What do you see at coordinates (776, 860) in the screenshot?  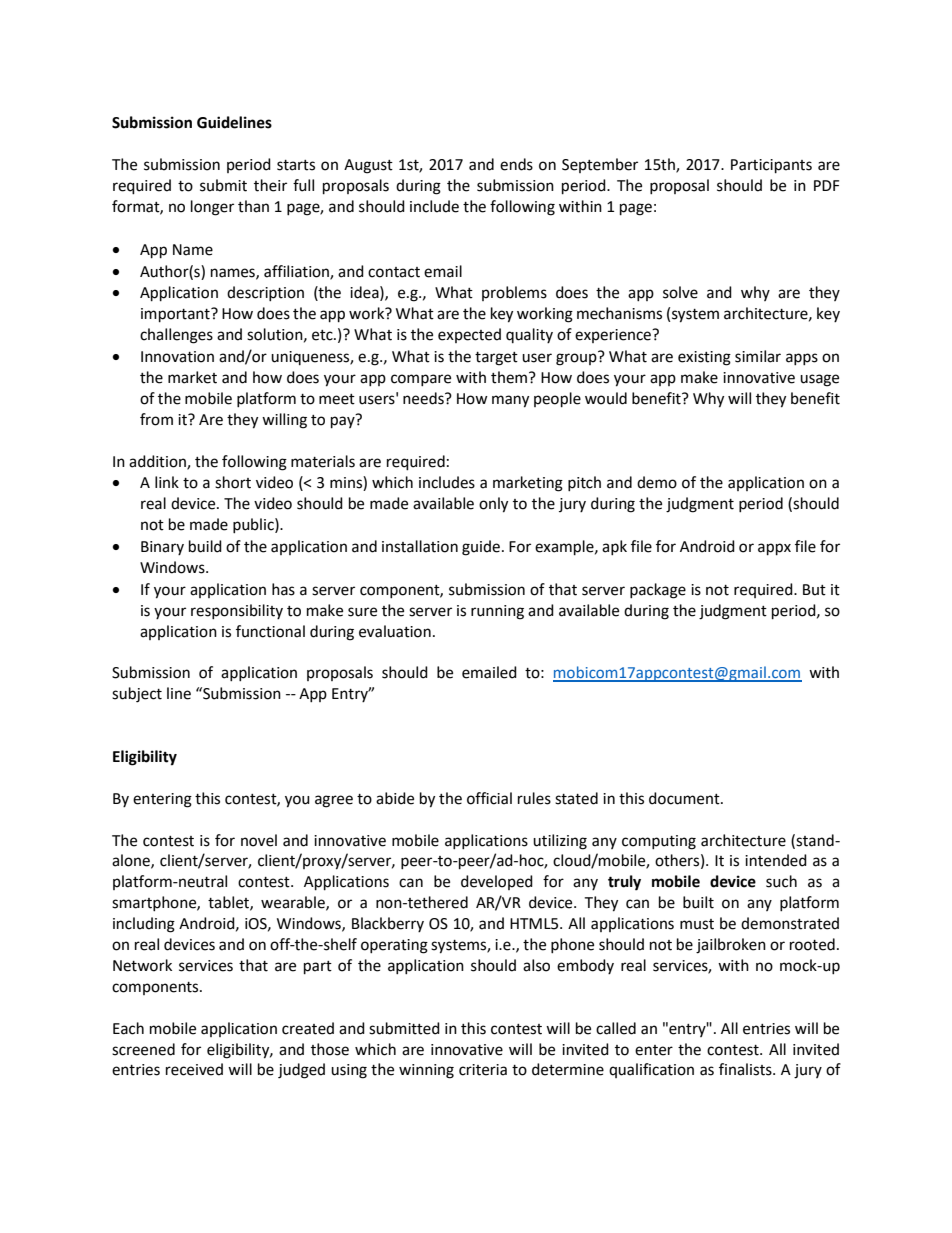 I see `intended` at bounding box center [776, 860].
